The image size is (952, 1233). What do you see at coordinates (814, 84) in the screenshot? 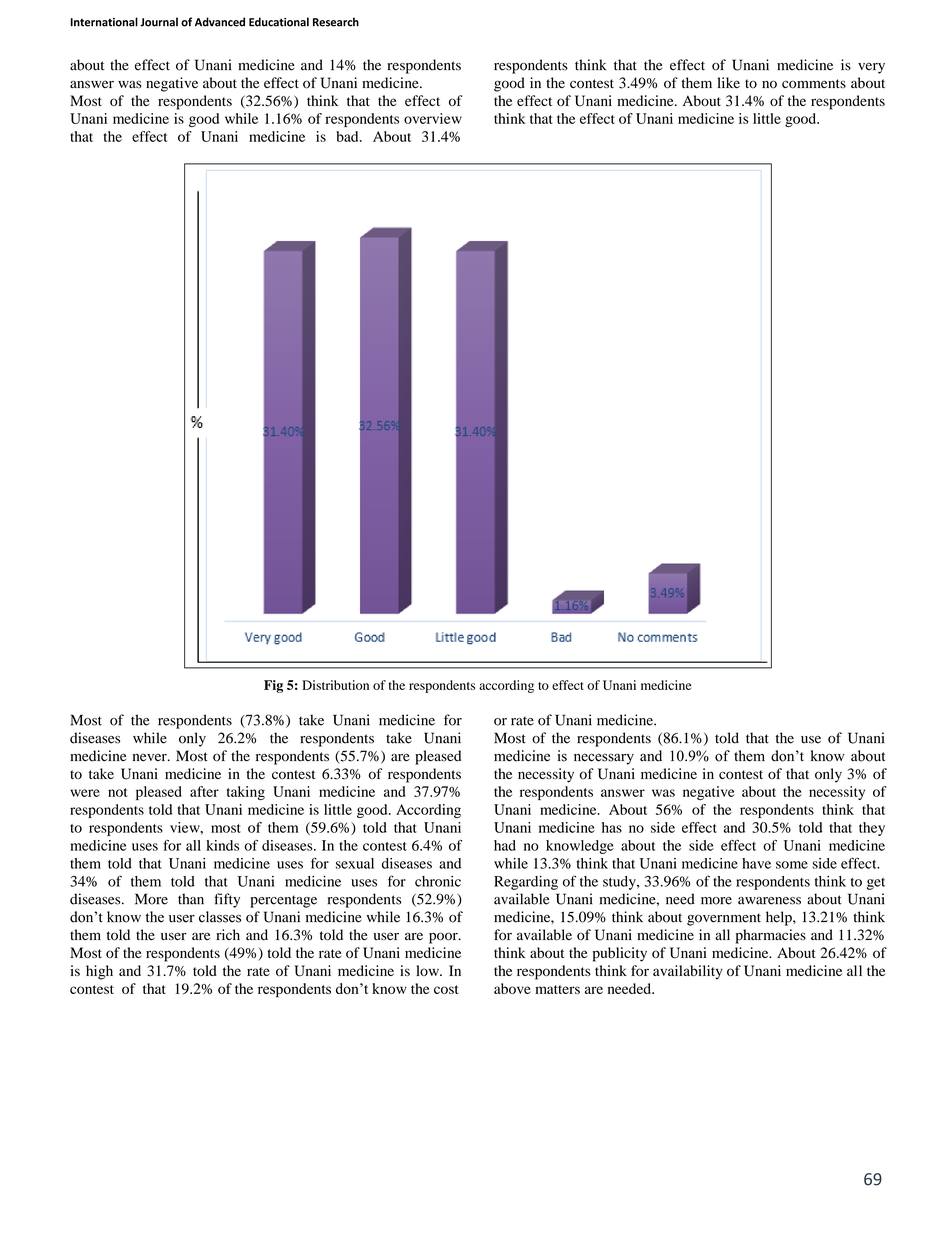
I see `comments` at bounding box center [814, 84].
